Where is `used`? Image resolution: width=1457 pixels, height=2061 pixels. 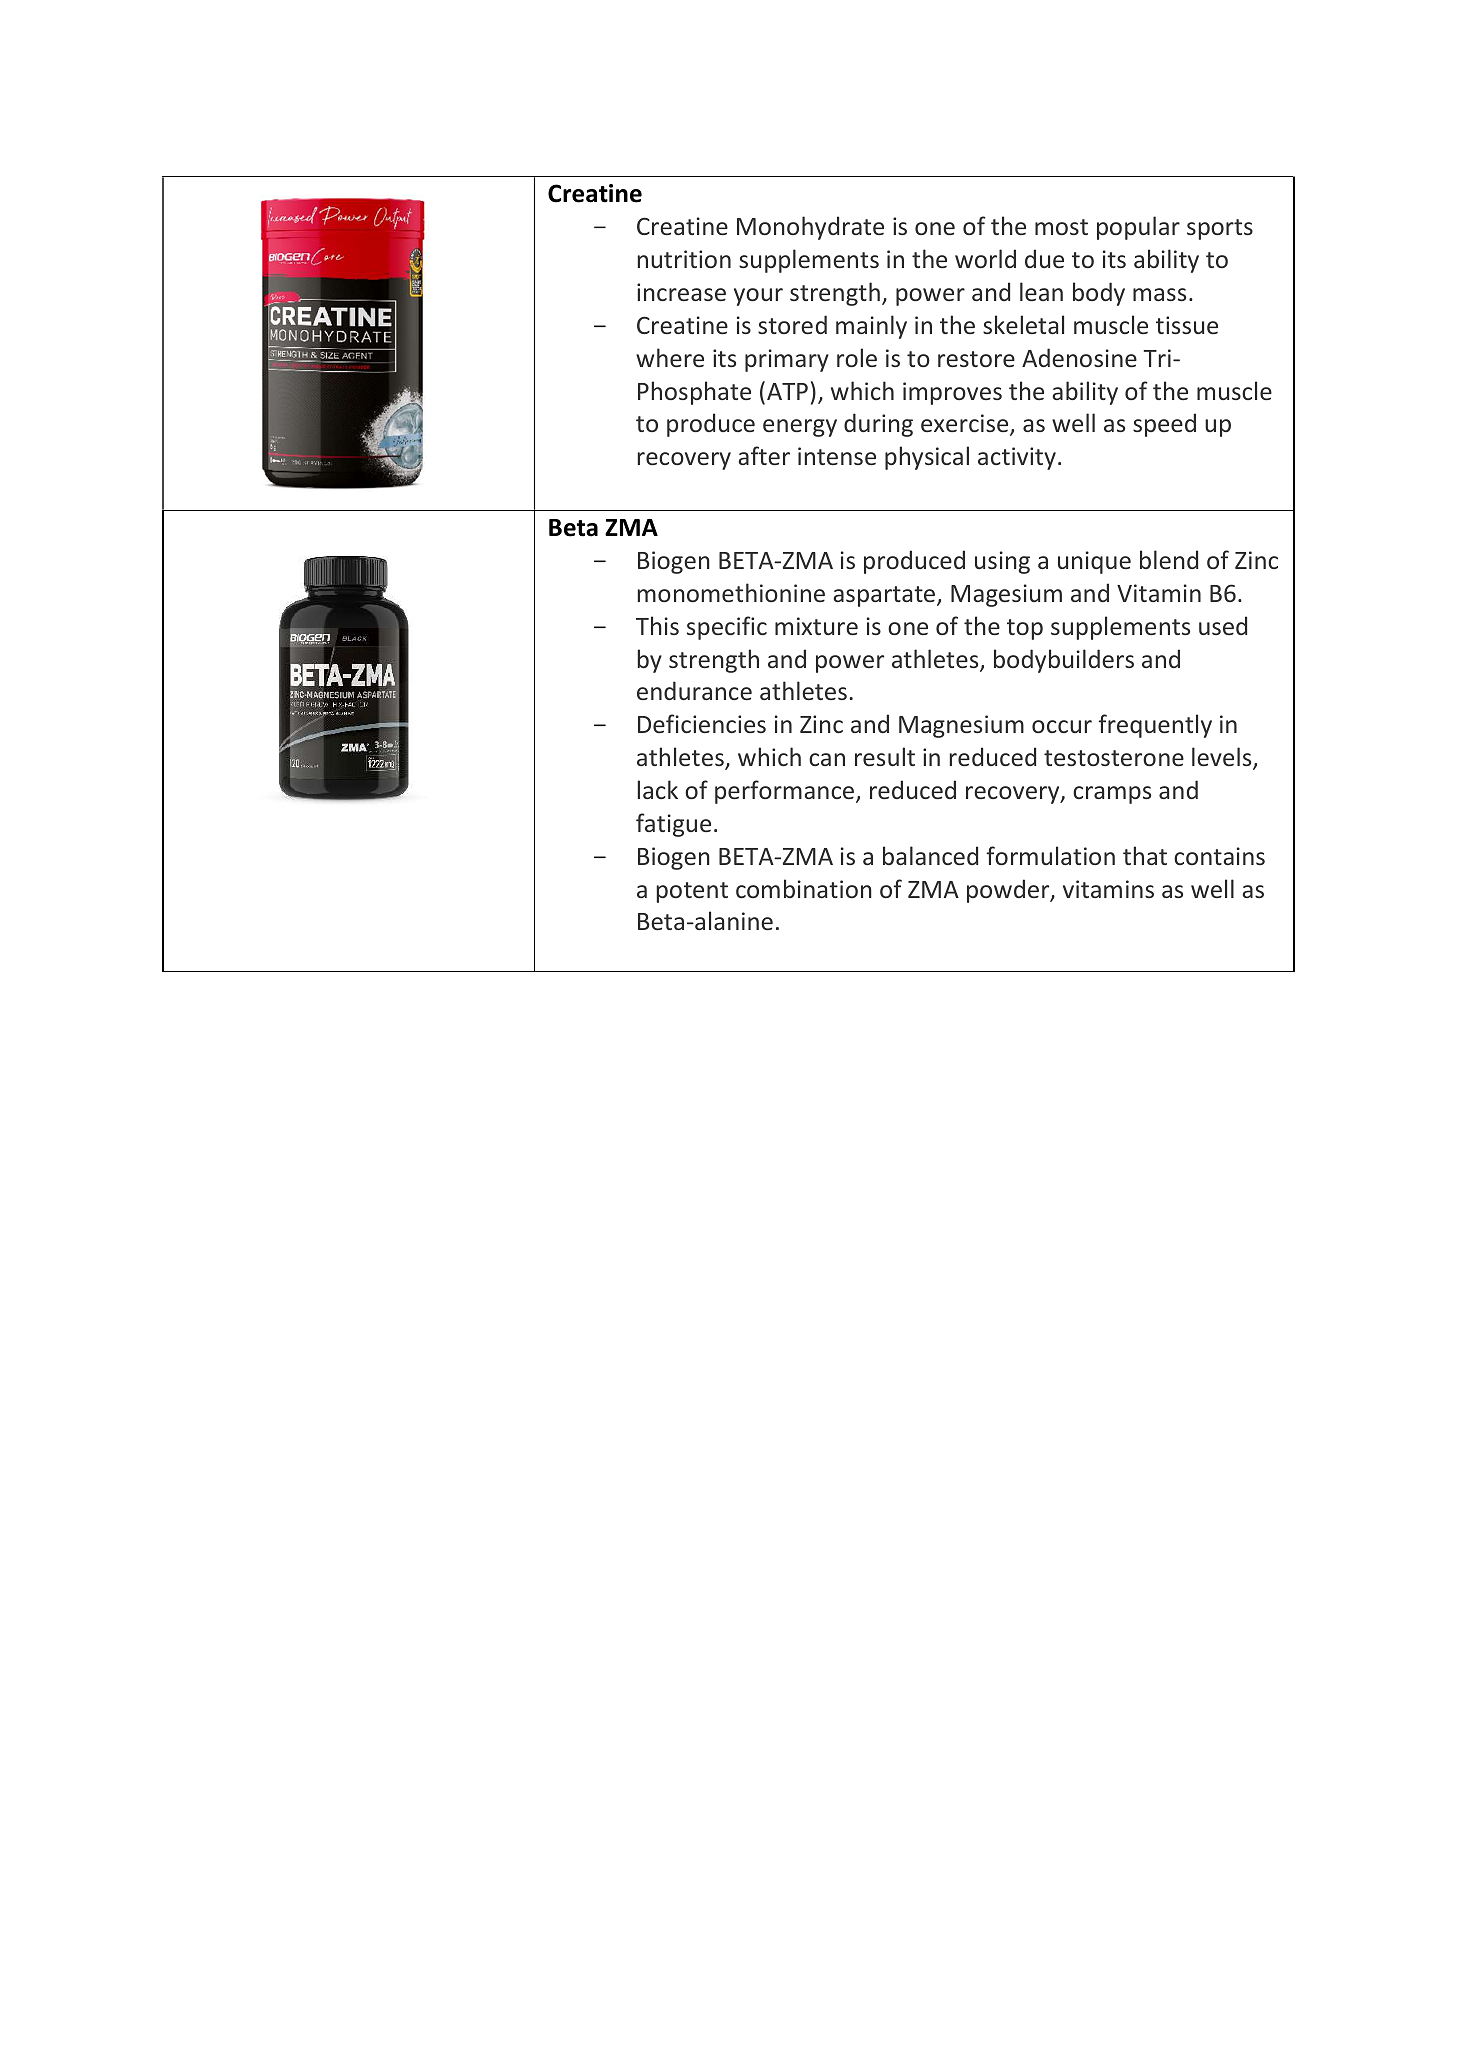 used is located at coordinates (1223, 625).
